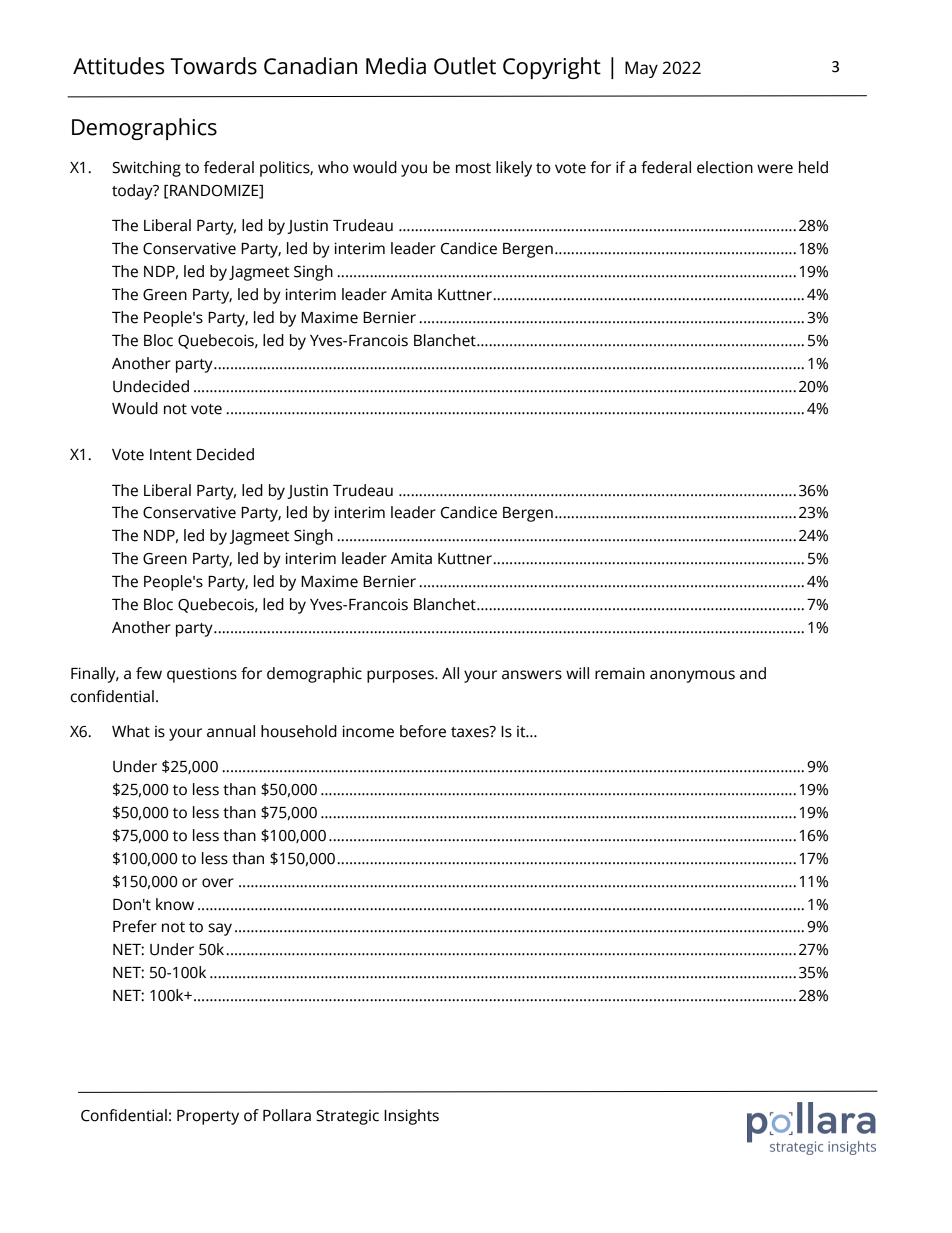 The image size is (952, 1233). What do you see at coordinates (208, 1117) in the screenshot?
I see `Property` at bounding box center [208, 1117].
